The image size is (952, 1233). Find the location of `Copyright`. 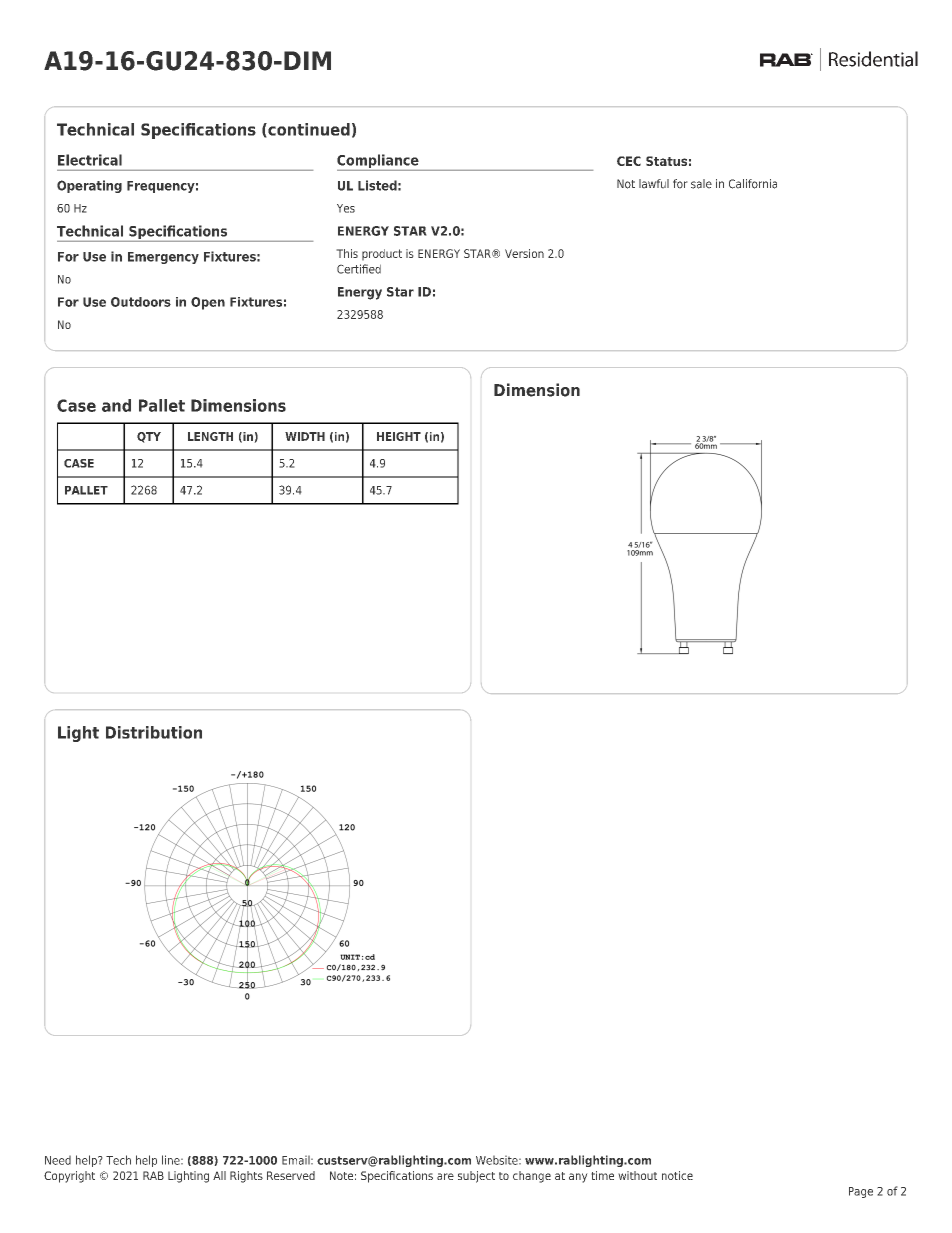

Copyright is located at coordinates (69, 1177).
